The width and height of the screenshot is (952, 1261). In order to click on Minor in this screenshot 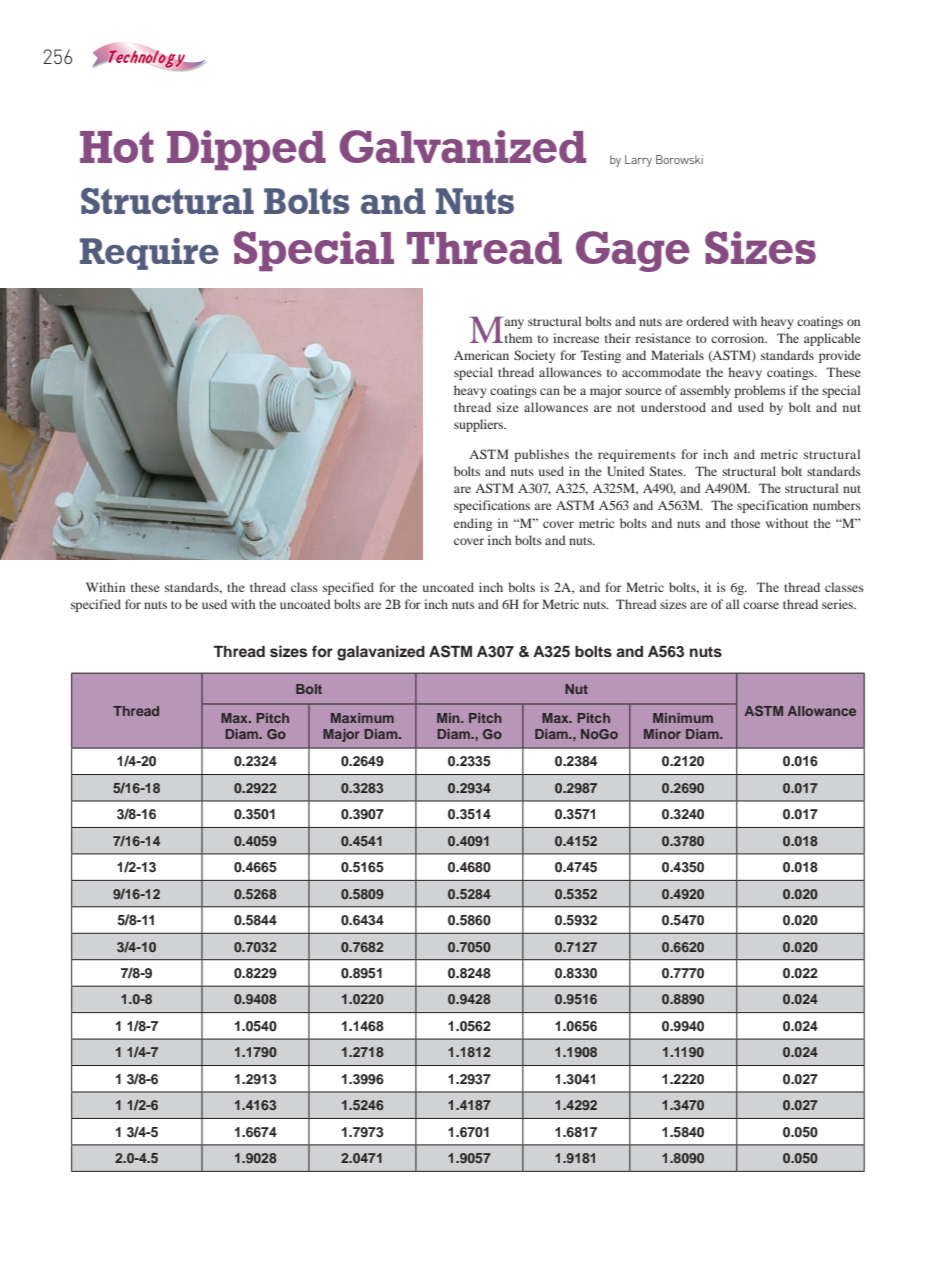, I will do `click(662, 734)`.
